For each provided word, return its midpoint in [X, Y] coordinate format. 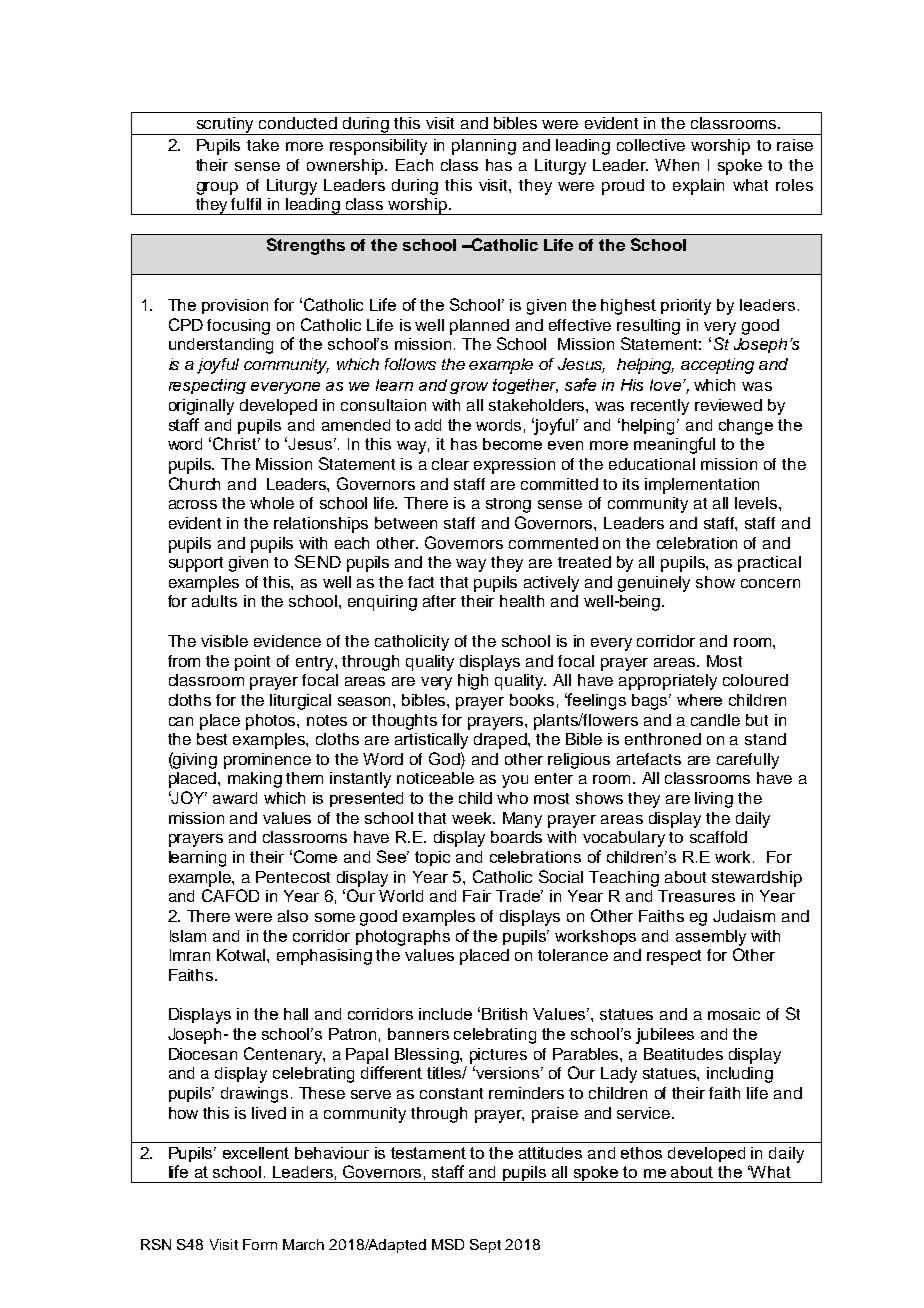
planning [484, 147]
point [252, 663]
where [699, 700]
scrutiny [225, 126]
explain [698, 187]
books [532, 700]
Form [260, 1244]
